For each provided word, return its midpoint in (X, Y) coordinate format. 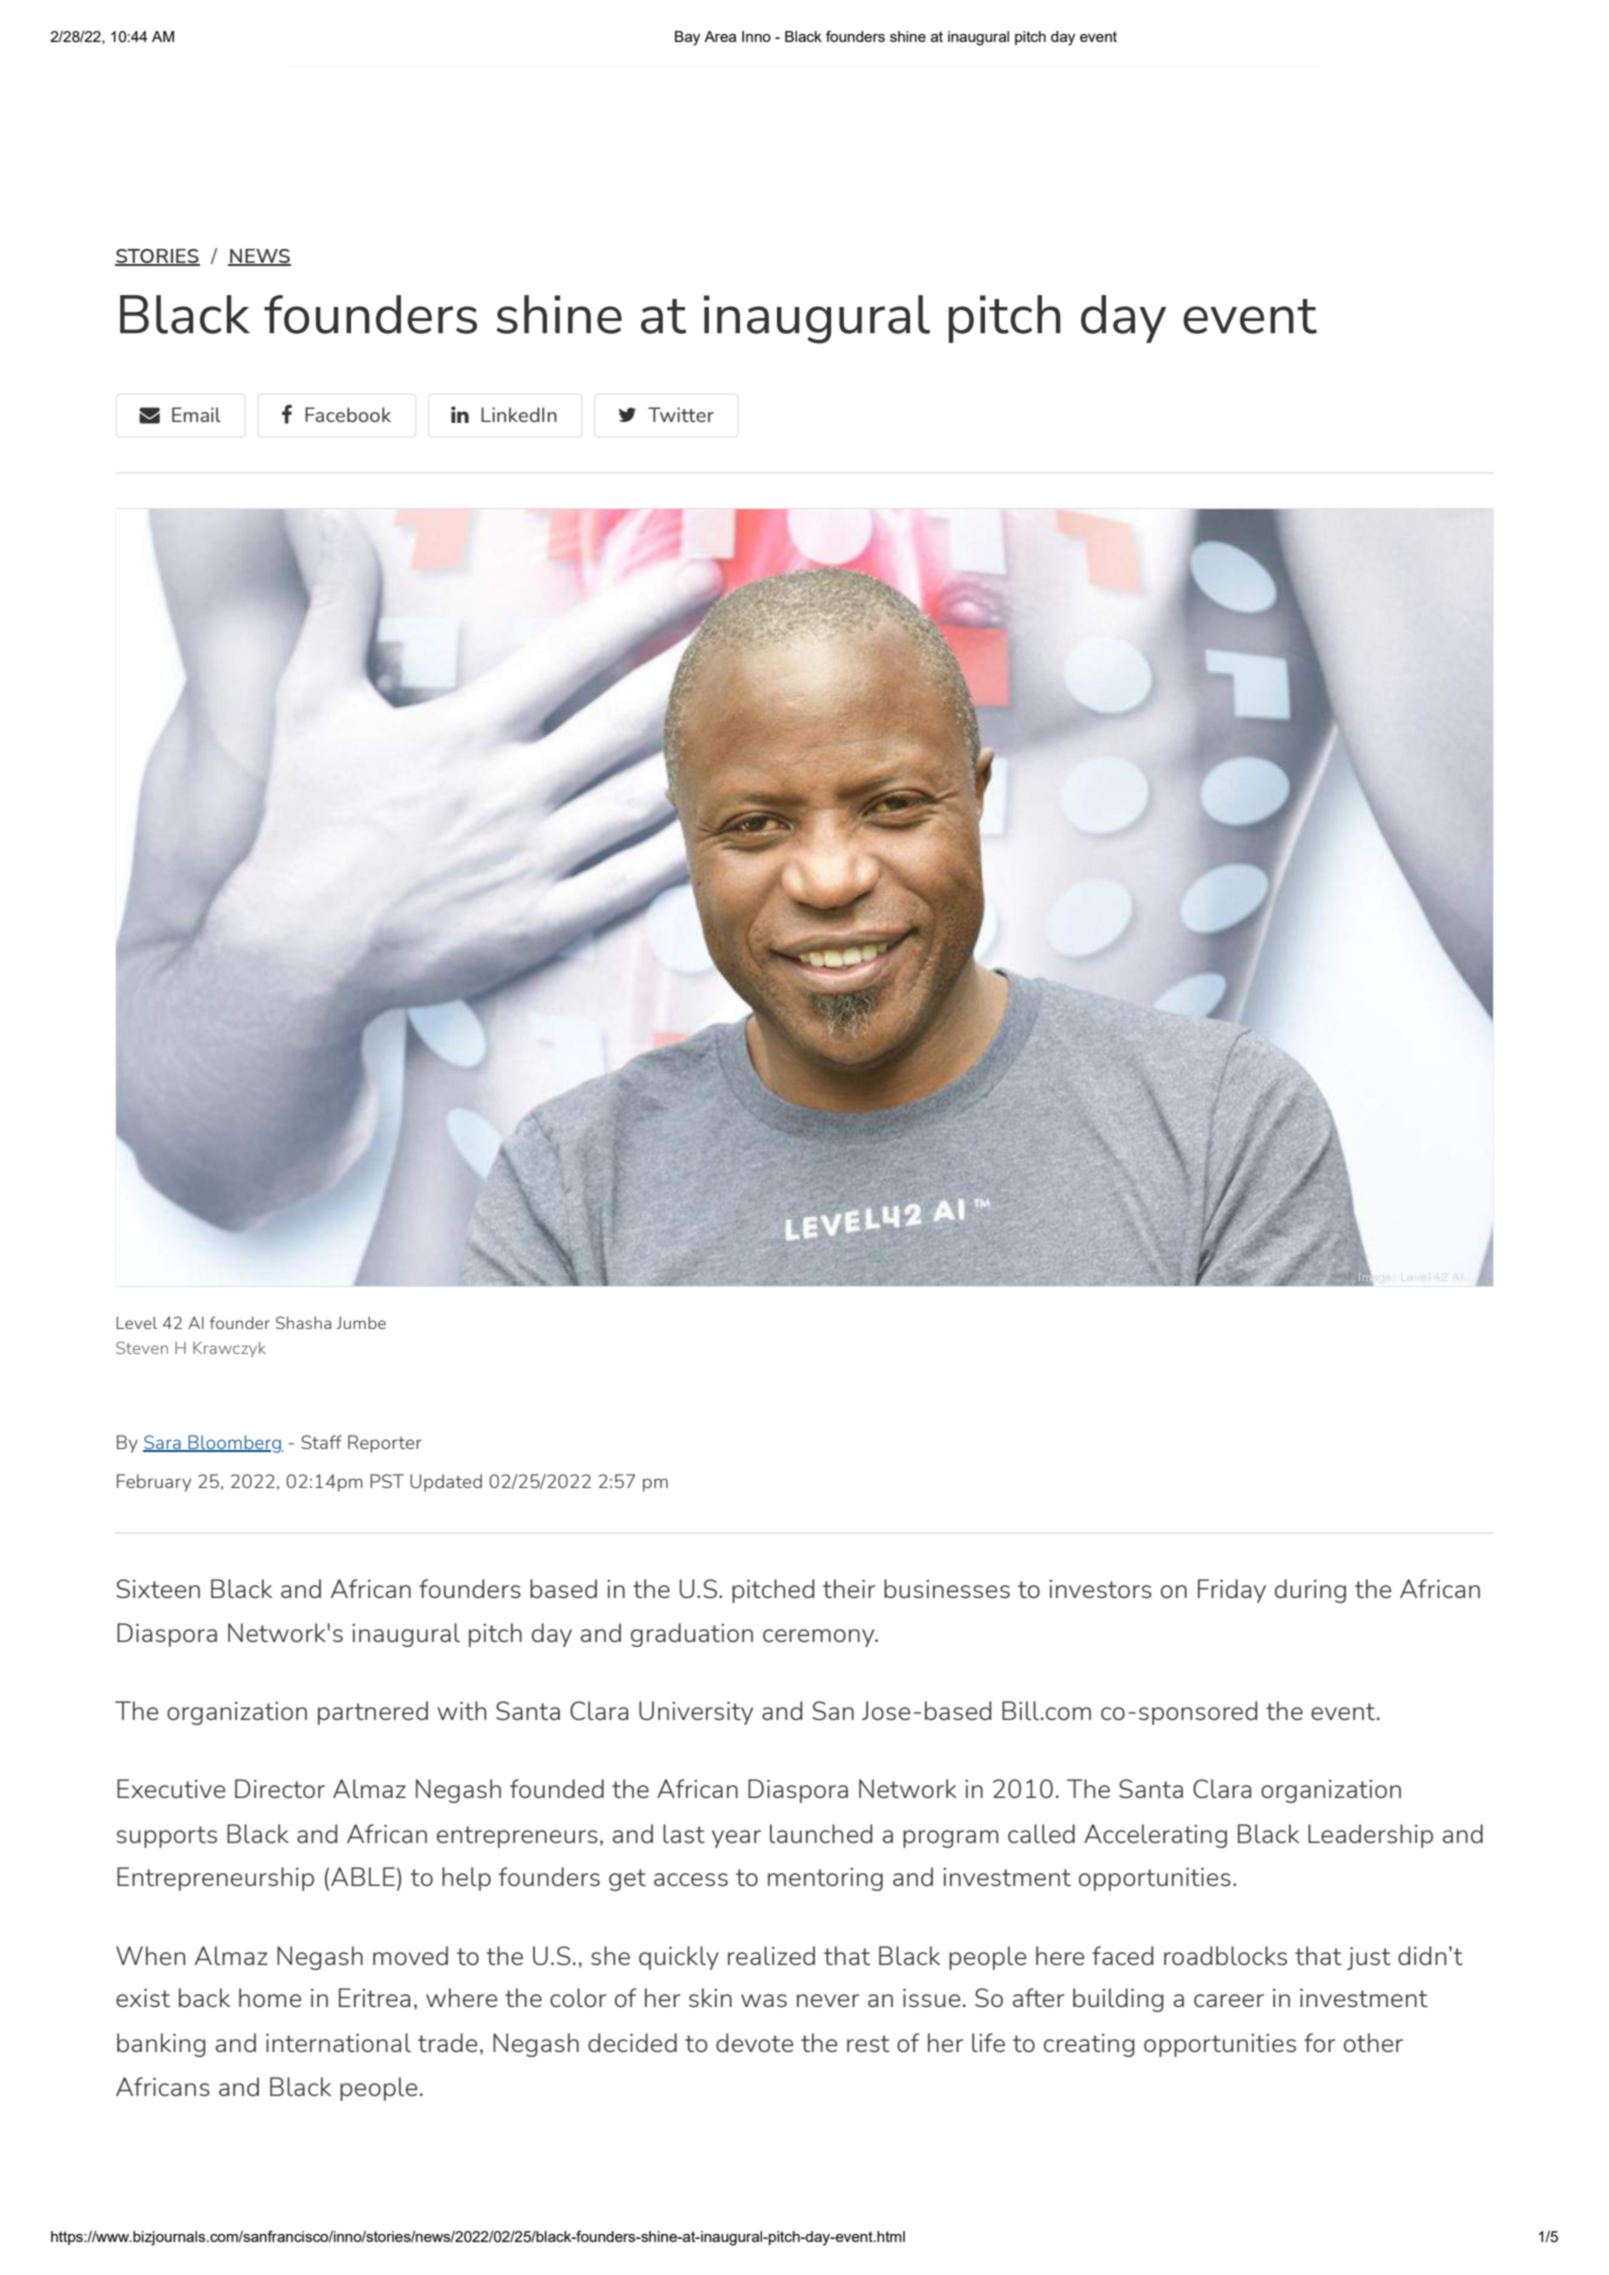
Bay (687, 38)
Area (720, 36)
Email (196, 414)
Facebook (348, 414)
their (849, 1588)
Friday (1232, 1591)
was (764, 2000)
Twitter (681, 414)
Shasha (303, 1322)
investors (1100, 1589)
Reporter (385, 1444)
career (1229, 2000)
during (1310, 1591)
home (270, 1997)
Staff (321, 1442)
